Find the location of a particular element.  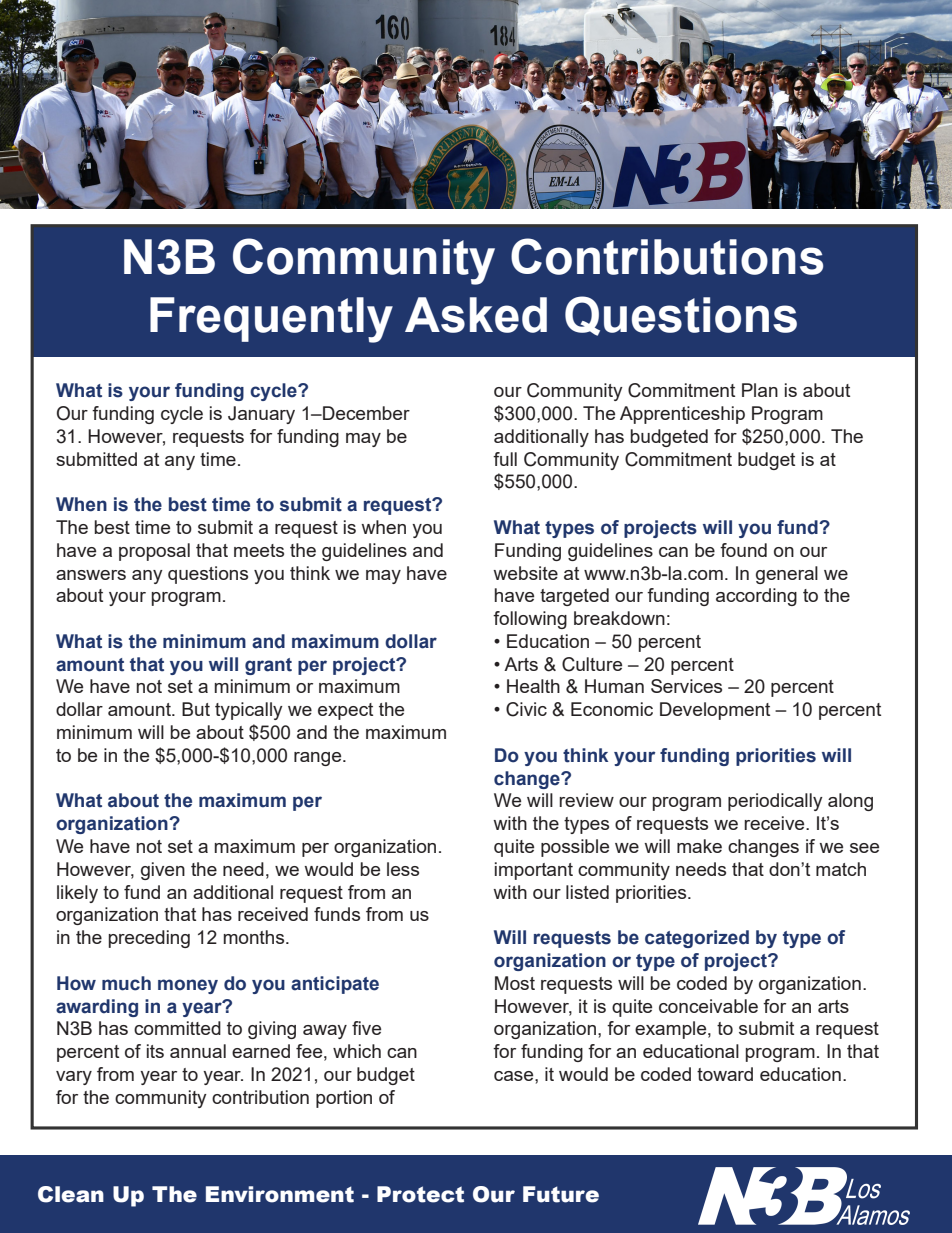

Clean is located at coordinates (71, 1194).
